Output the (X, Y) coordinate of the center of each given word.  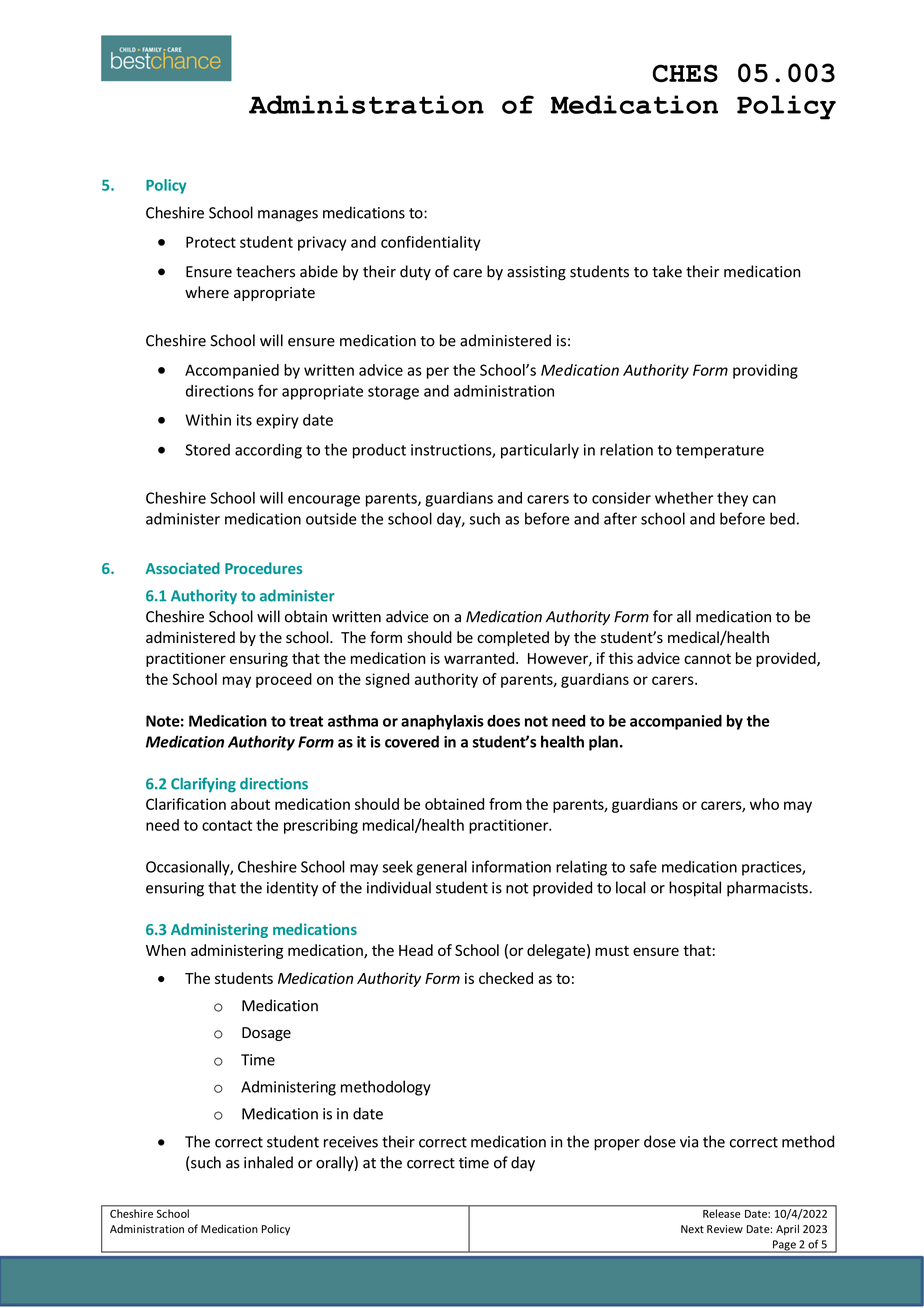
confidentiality (431, 243)
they (732, 499)
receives (351, 1142)
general (442, 868)
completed (513, 638)
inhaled (268, 1162)
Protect (211, 242)
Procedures (263, 568)
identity (292, 889)
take (667, 271)
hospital (695, 889)
